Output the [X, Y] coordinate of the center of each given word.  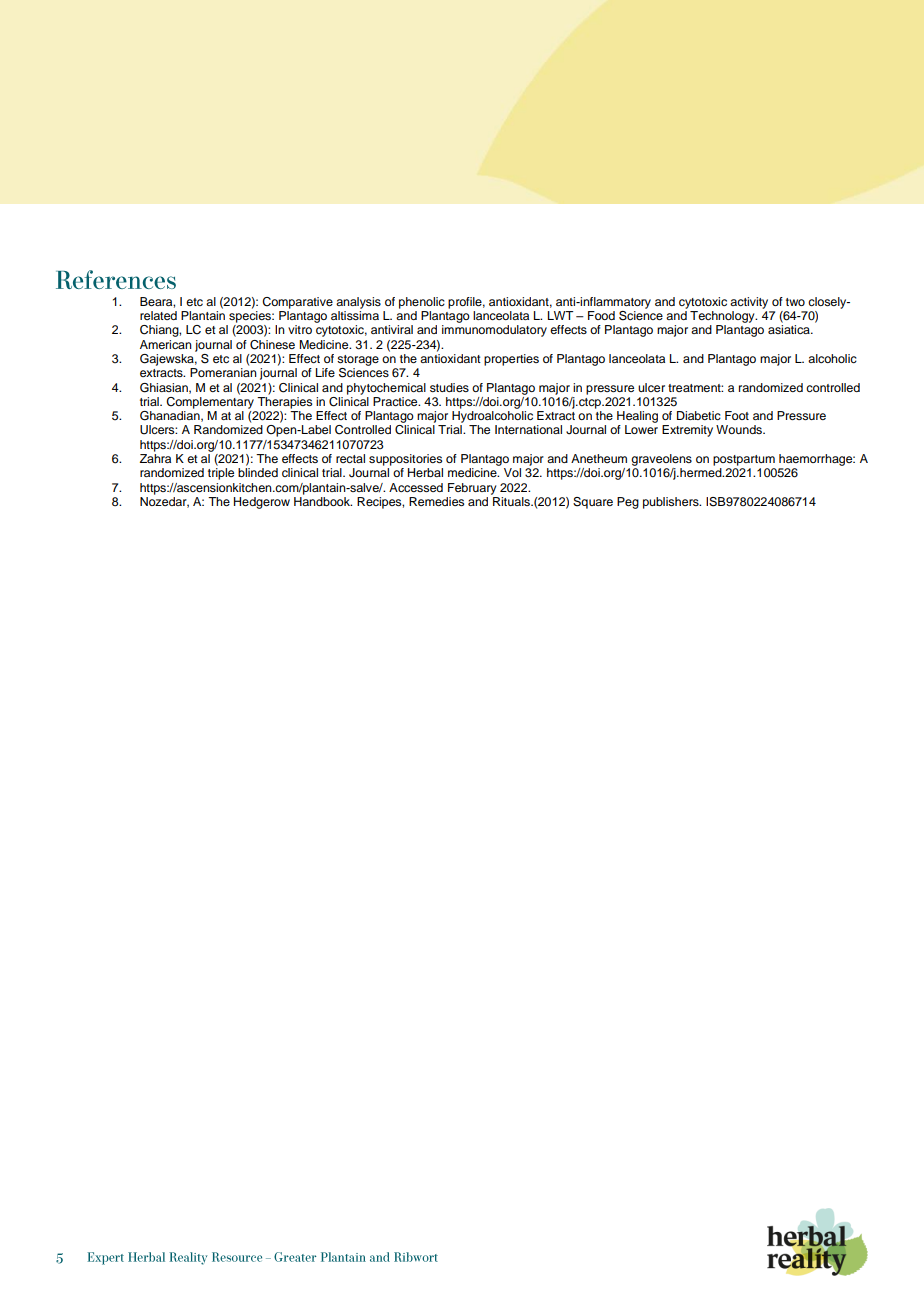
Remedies [436, 501]
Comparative [297, 303]
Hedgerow [262, 503]
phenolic [422, 303]
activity [749, 303]
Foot [737, 415]
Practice [396, 401]
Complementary [210, 401]
